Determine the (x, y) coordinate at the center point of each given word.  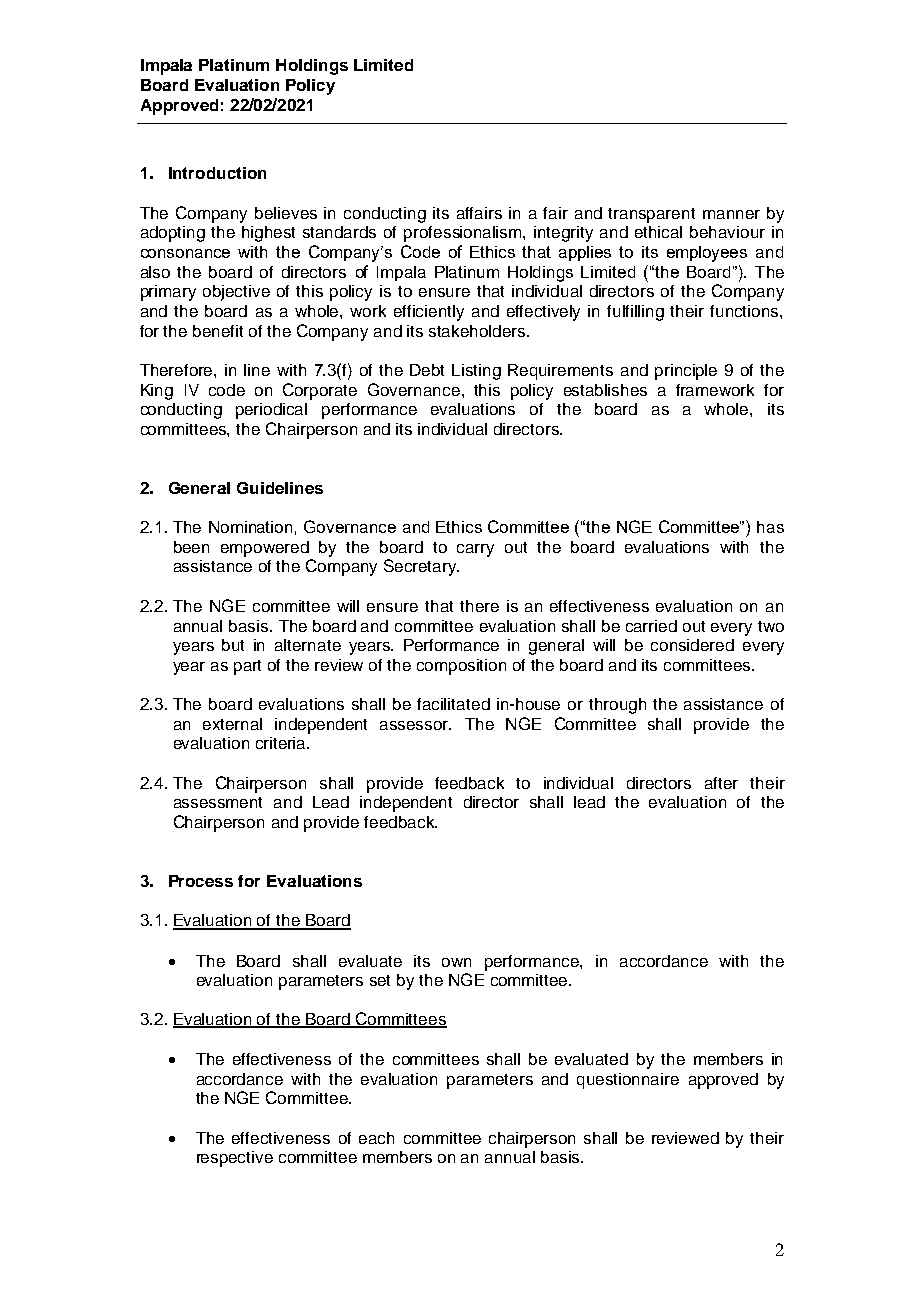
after (721, 783)
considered (692, 645)
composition (461, 667)
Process (201, 881)
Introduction (217, 173)
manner (731, 214)
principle (686, 372)
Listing (476, 372)
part (247, 667)
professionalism (464, 234)
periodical (271, 411)
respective (235, 1159)
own (456, 962)
